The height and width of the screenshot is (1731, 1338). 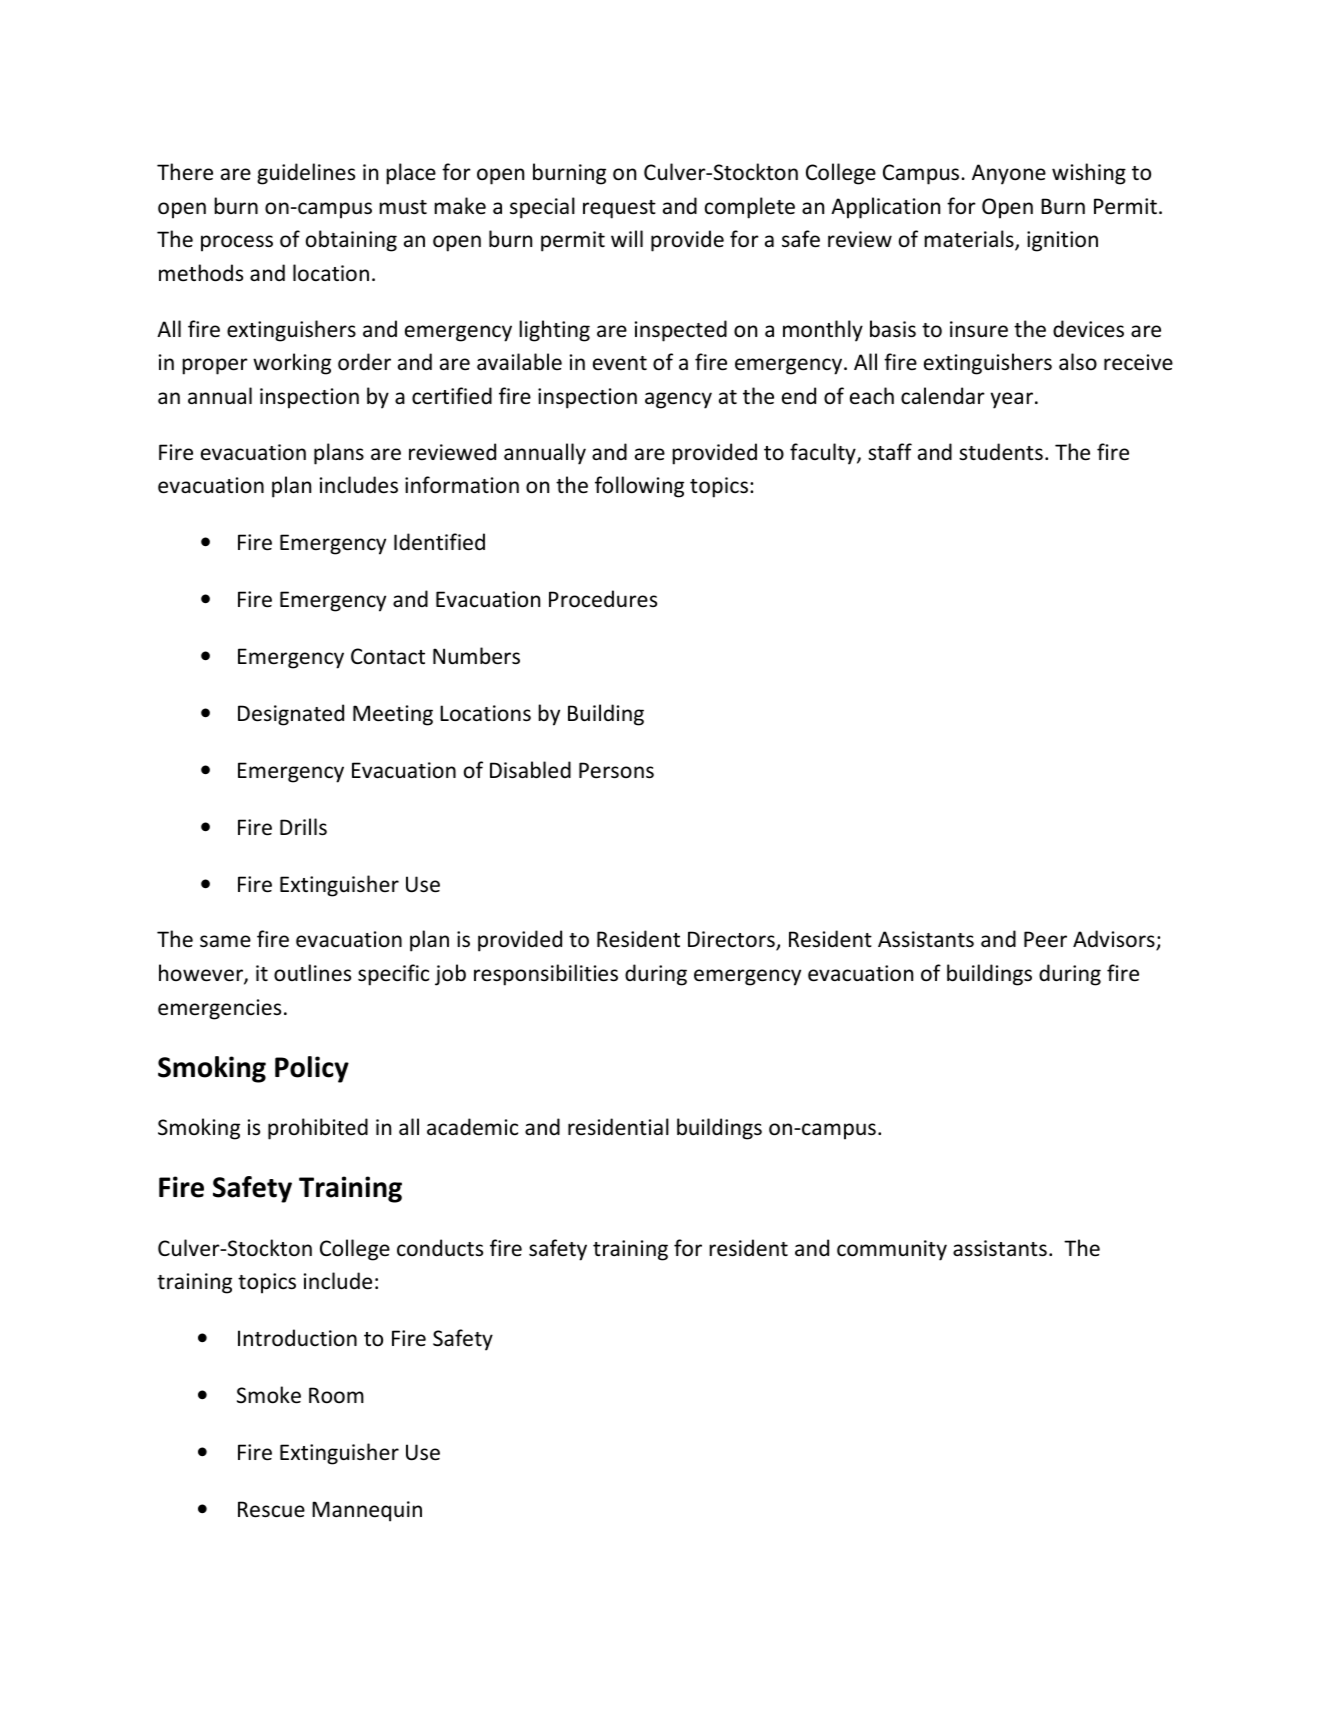 I want to click on Procedures, so click(x=603, y=599).
